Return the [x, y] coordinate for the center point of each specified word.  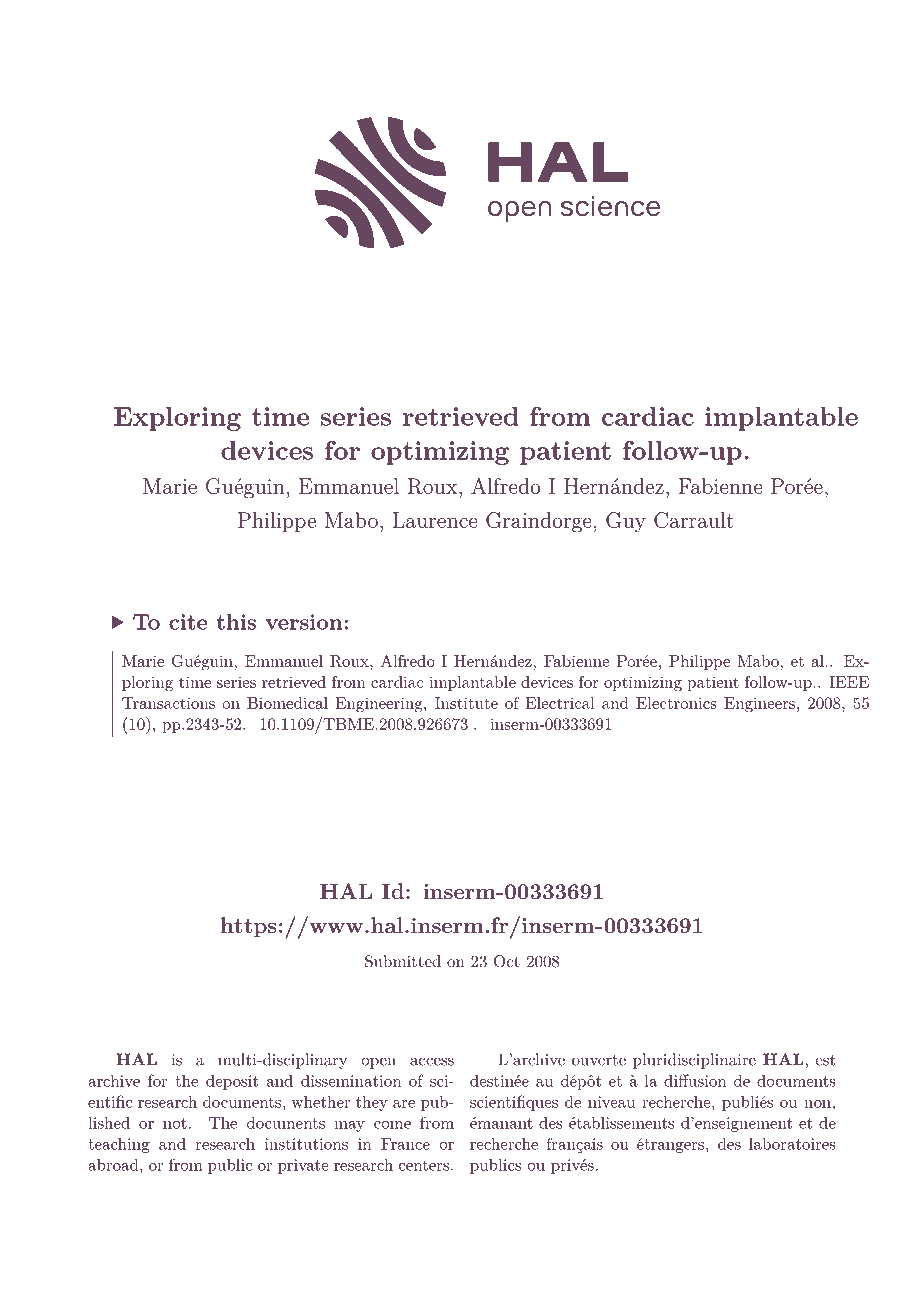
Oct [507, 961]
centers [424, 1165]
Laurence [435, 520]
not [175, 1123]
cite [188, 622]
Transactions [168, 703]
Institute [466, 703]
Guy [626, 522]
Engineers [759, 705]
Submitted [403, 961]
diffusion [695, 1080]
